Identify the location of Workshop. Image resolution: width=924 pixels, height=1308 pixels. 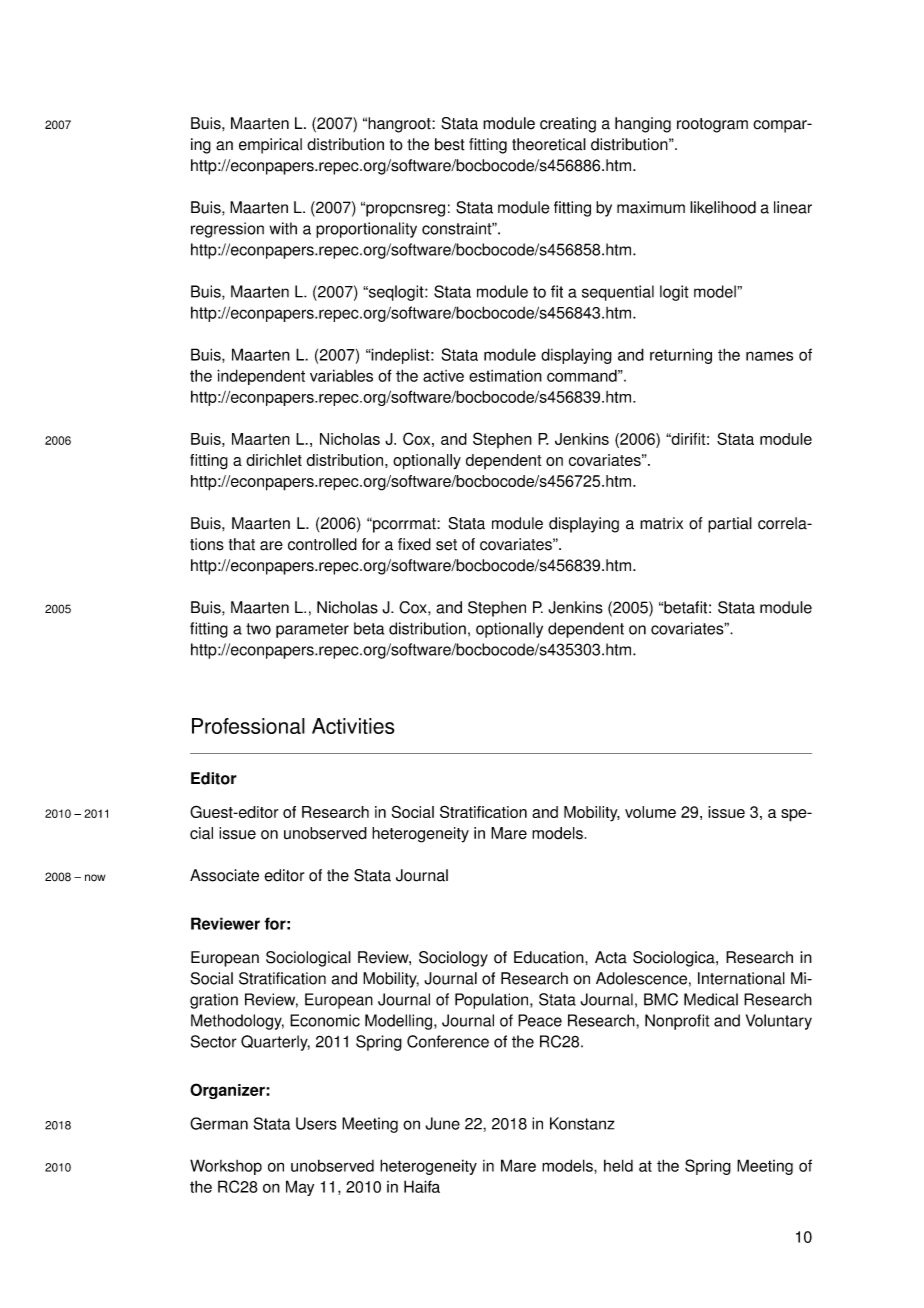
(226, 1167).
